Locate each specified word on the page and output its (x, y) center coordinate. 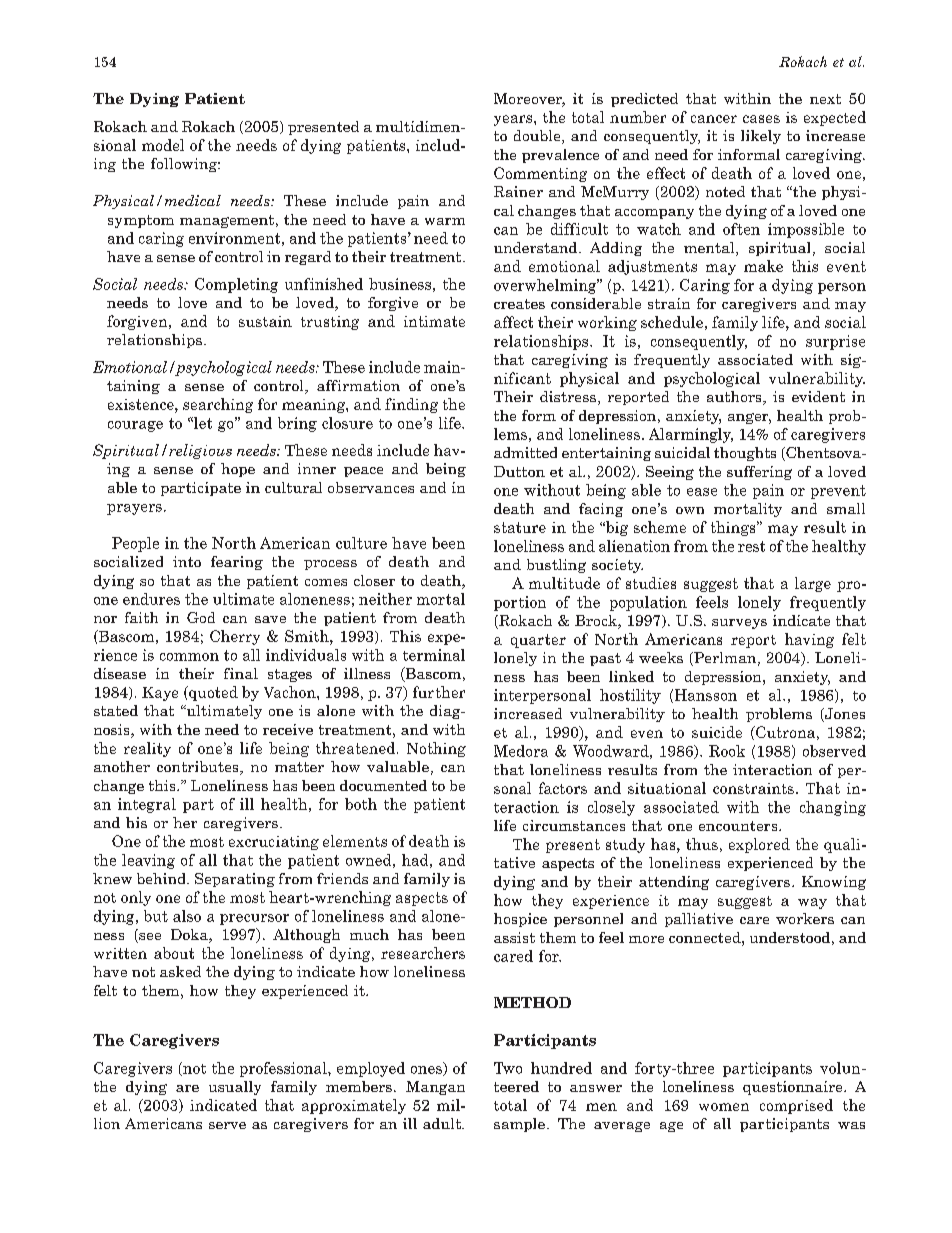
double (538, 137)
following (185, 165)
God (201, 617)
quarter (538, 641)
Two (508, 1068)
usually (235, 1088)
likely (761, 137)
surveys (739, 624)
